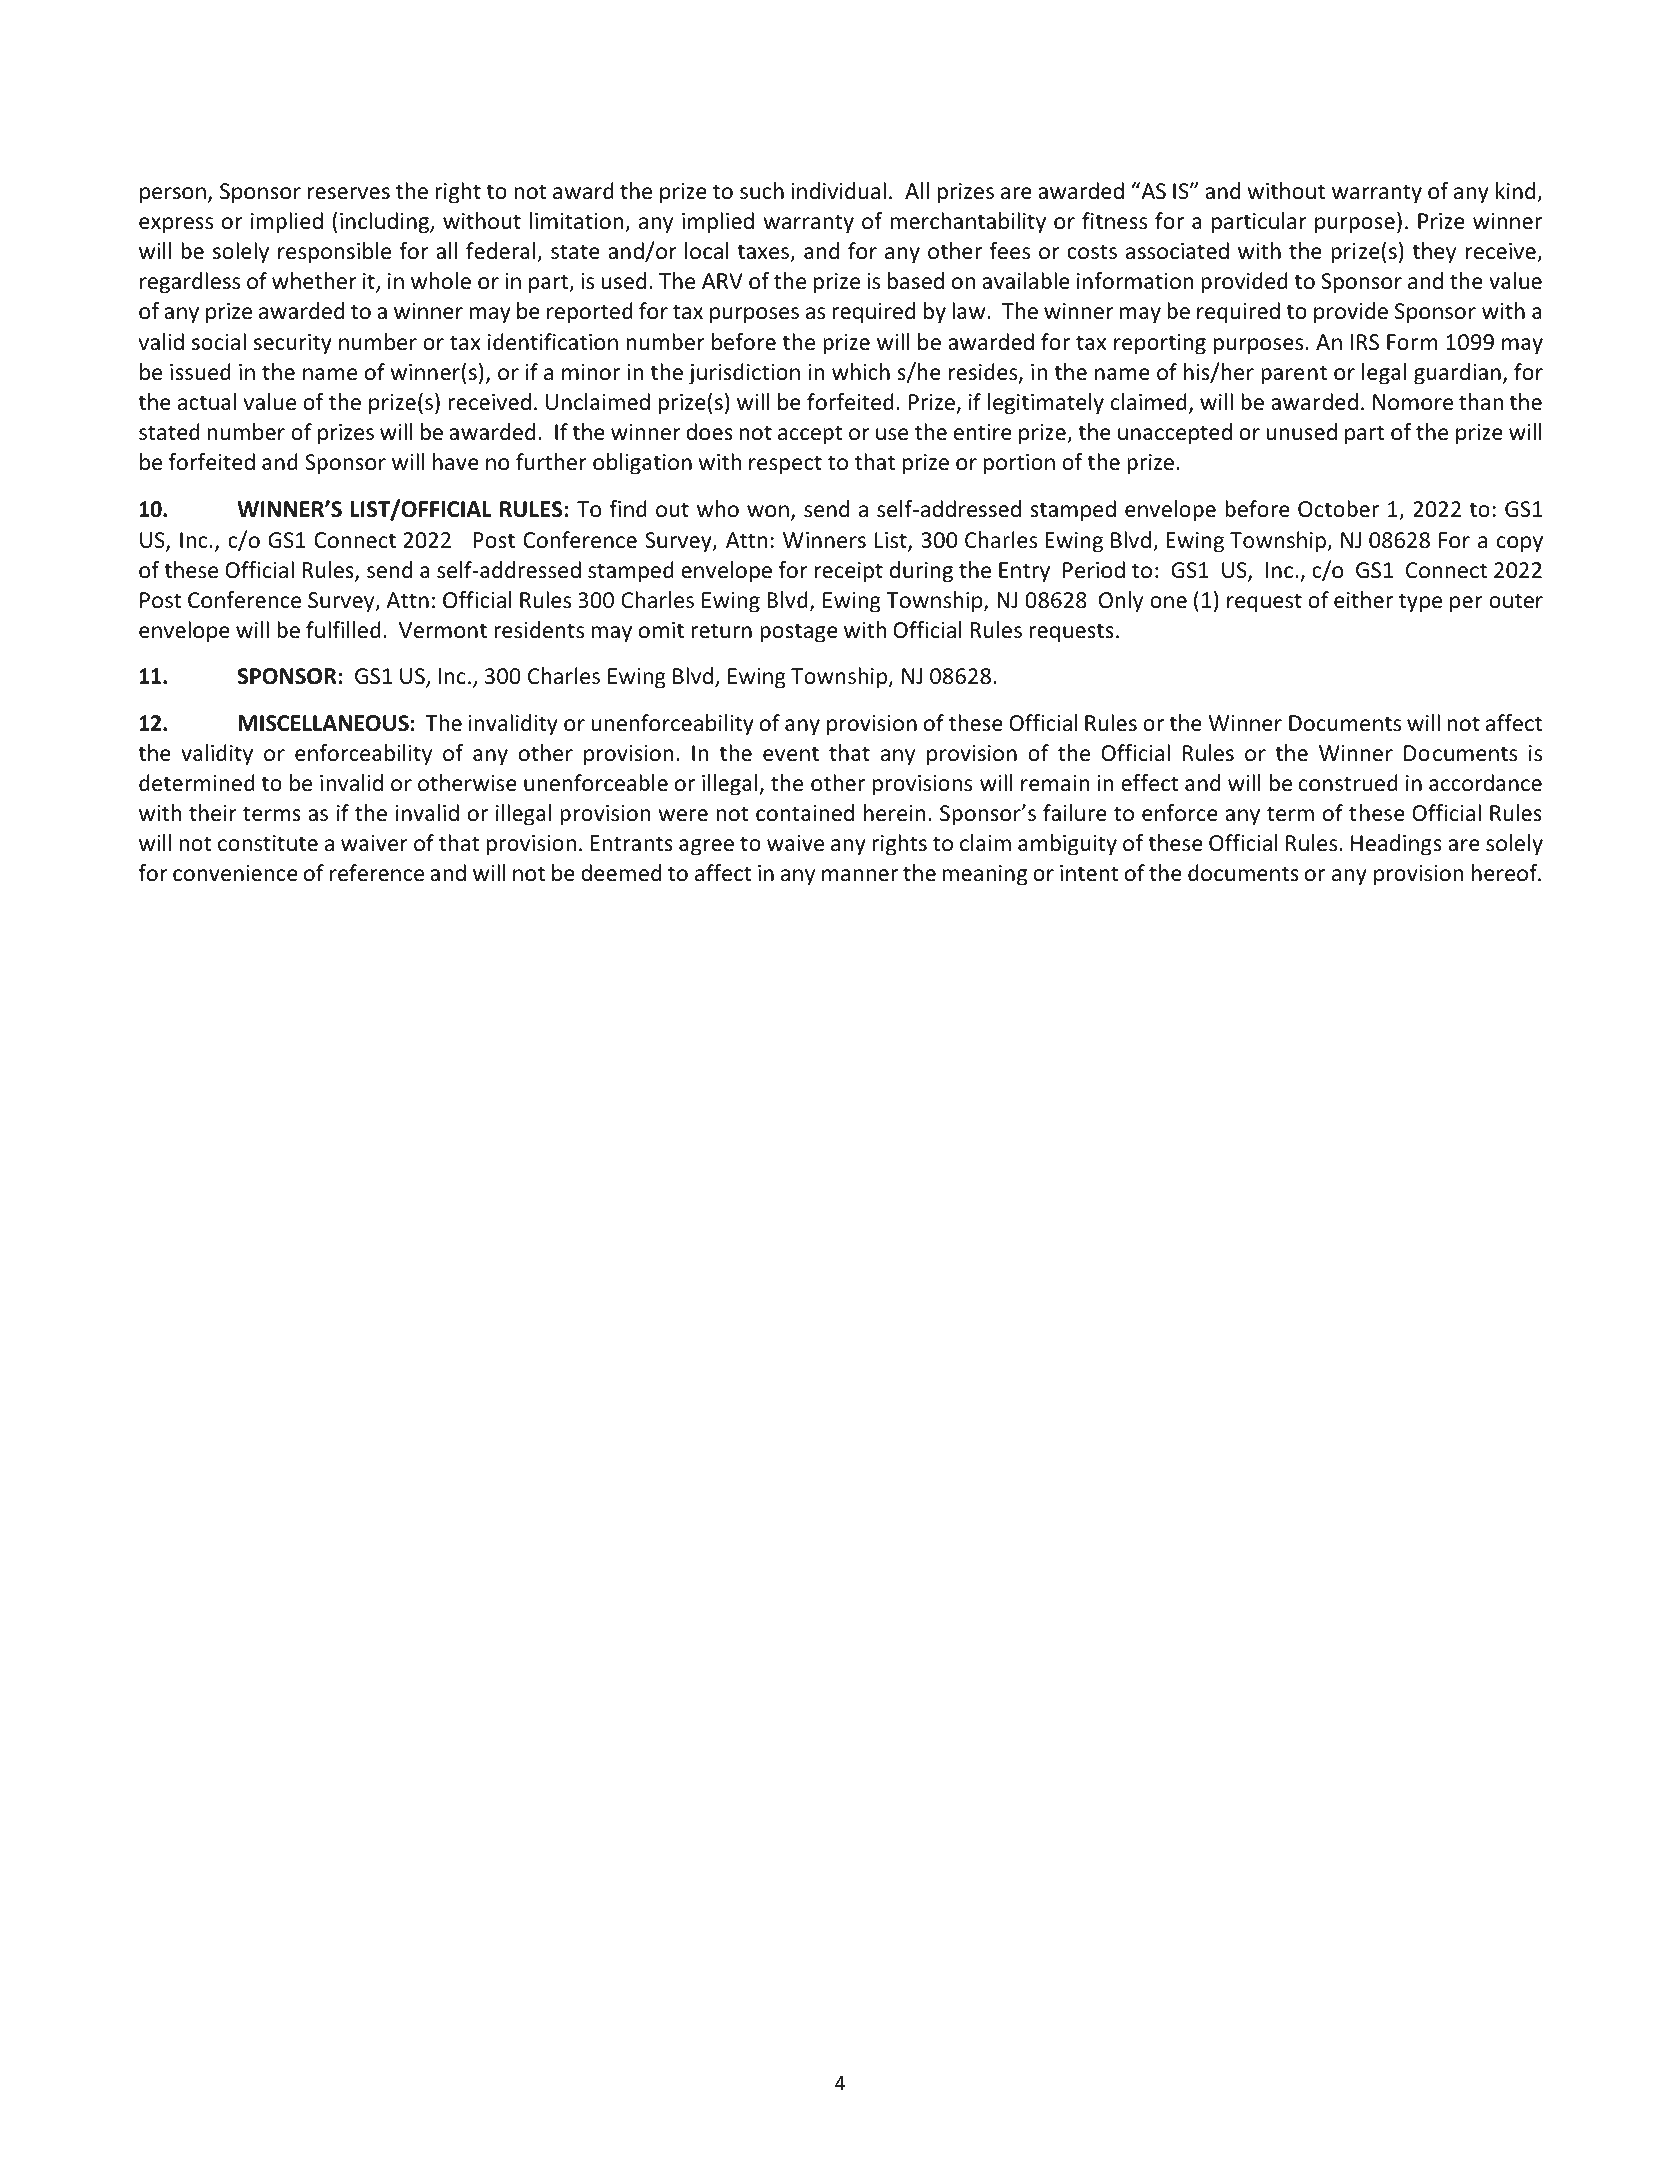 The width and height of the screenshot is (1680, 2174). What do you see at coordinates (349, 193) in the screenshot?
I see `reserves` at bounding box center [349, 193].
